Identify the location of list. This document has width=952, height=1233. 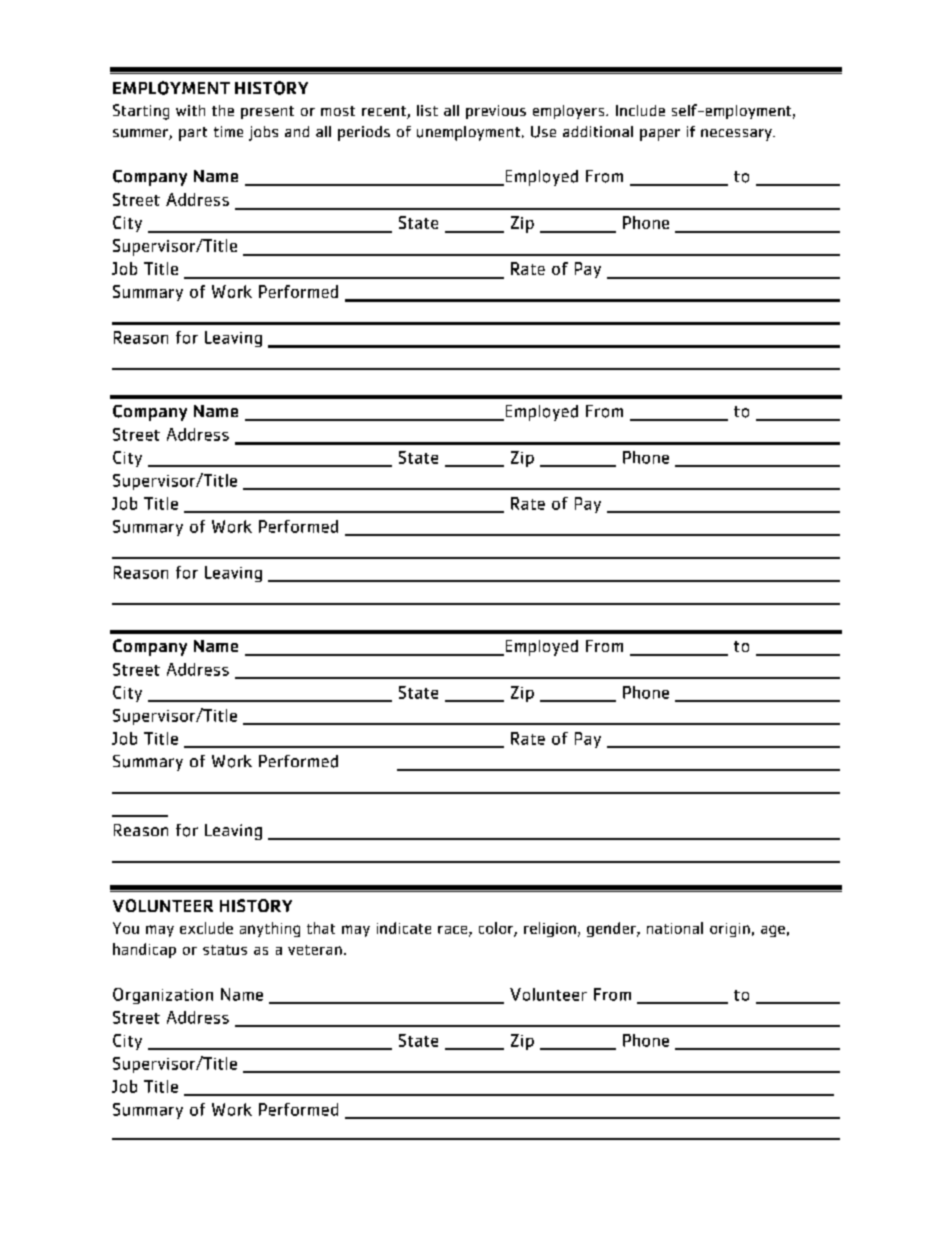
(427, 110).
